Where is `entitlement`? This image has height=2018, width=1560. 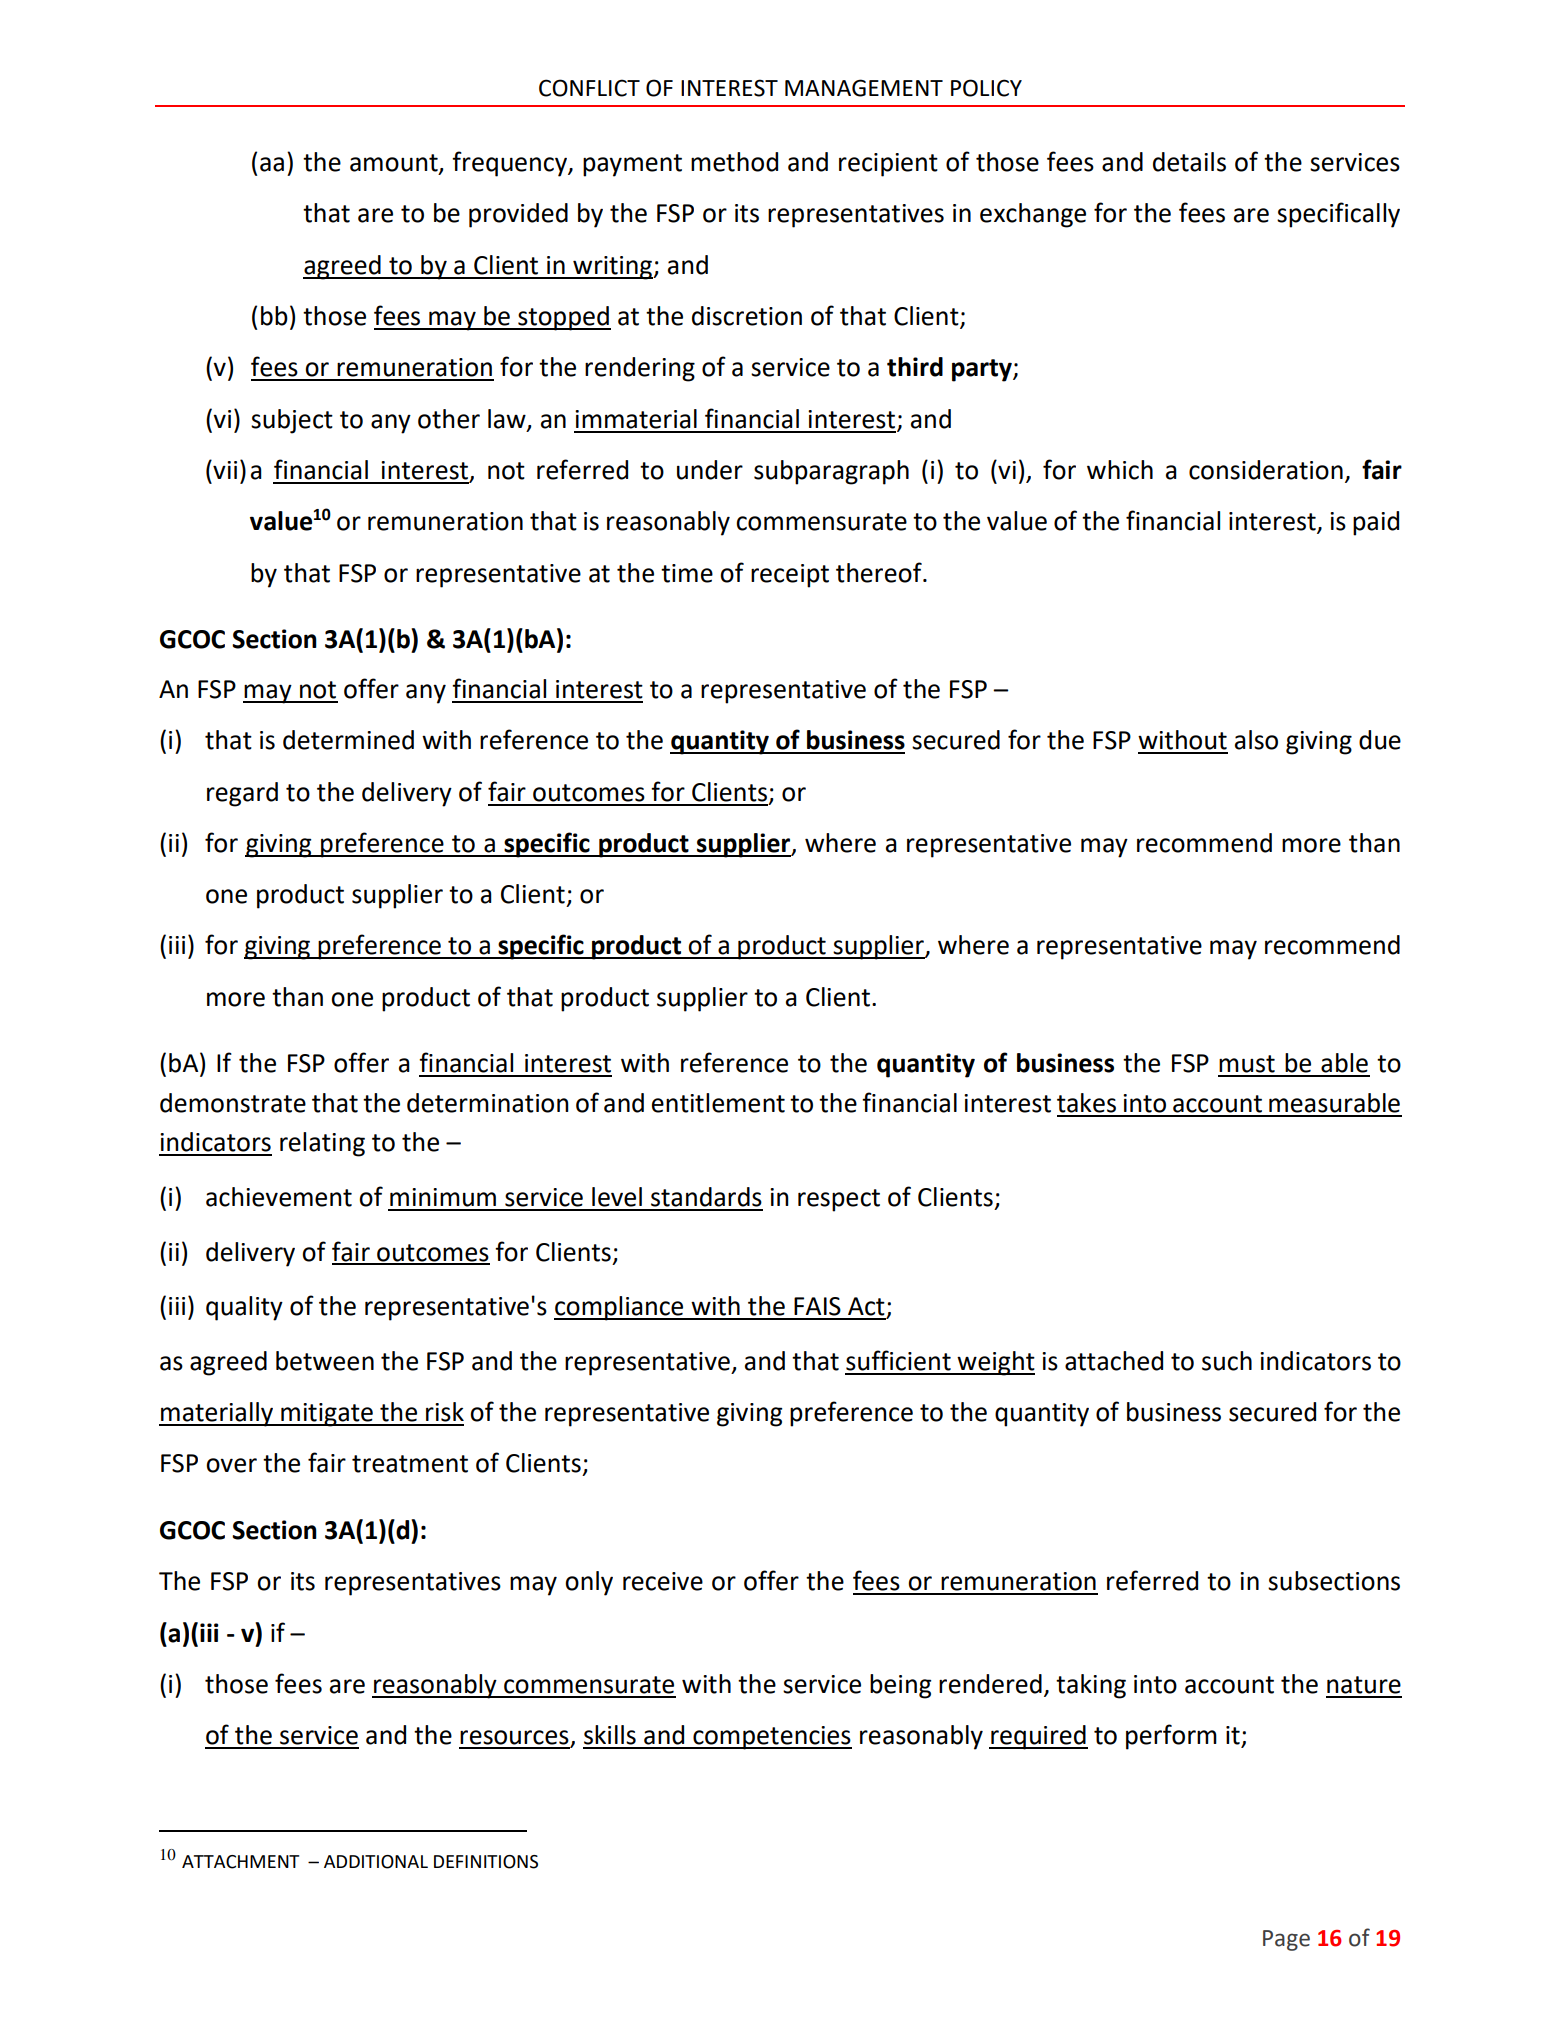 entitlement is located at coordinates (718, 1103).
